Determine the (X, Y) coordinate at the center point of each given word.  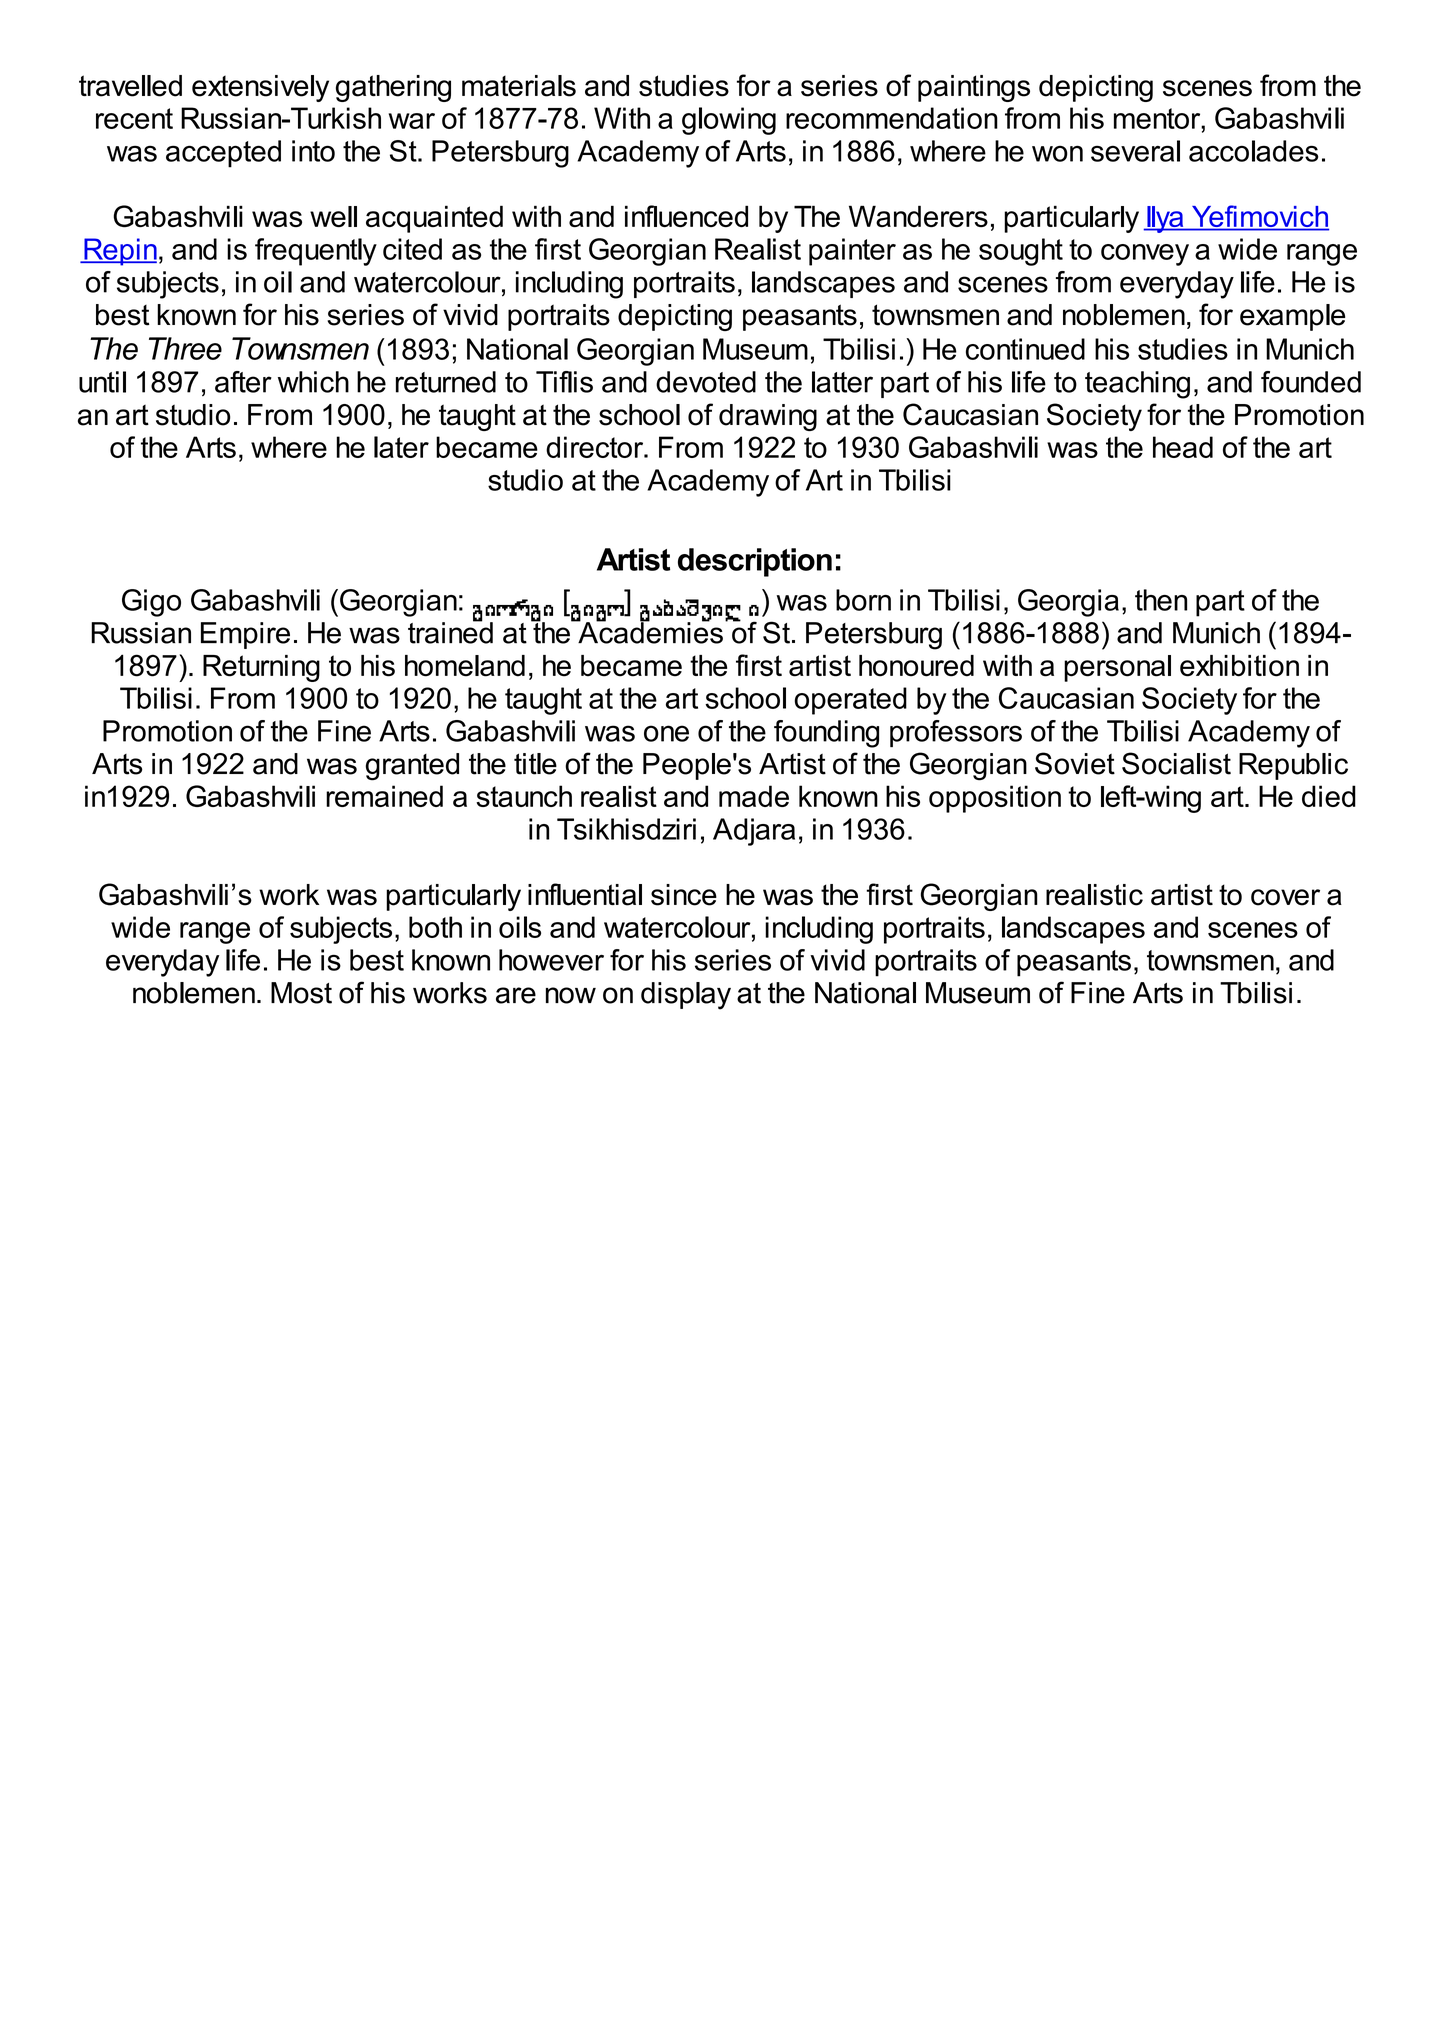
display (686, 996)
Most (301, 993)
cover (1285, 897)
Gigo (151, 603)
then (1161, 600)
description (755, 562)
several (1135, 151)
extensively (260, 88)
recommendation (892, 118)
